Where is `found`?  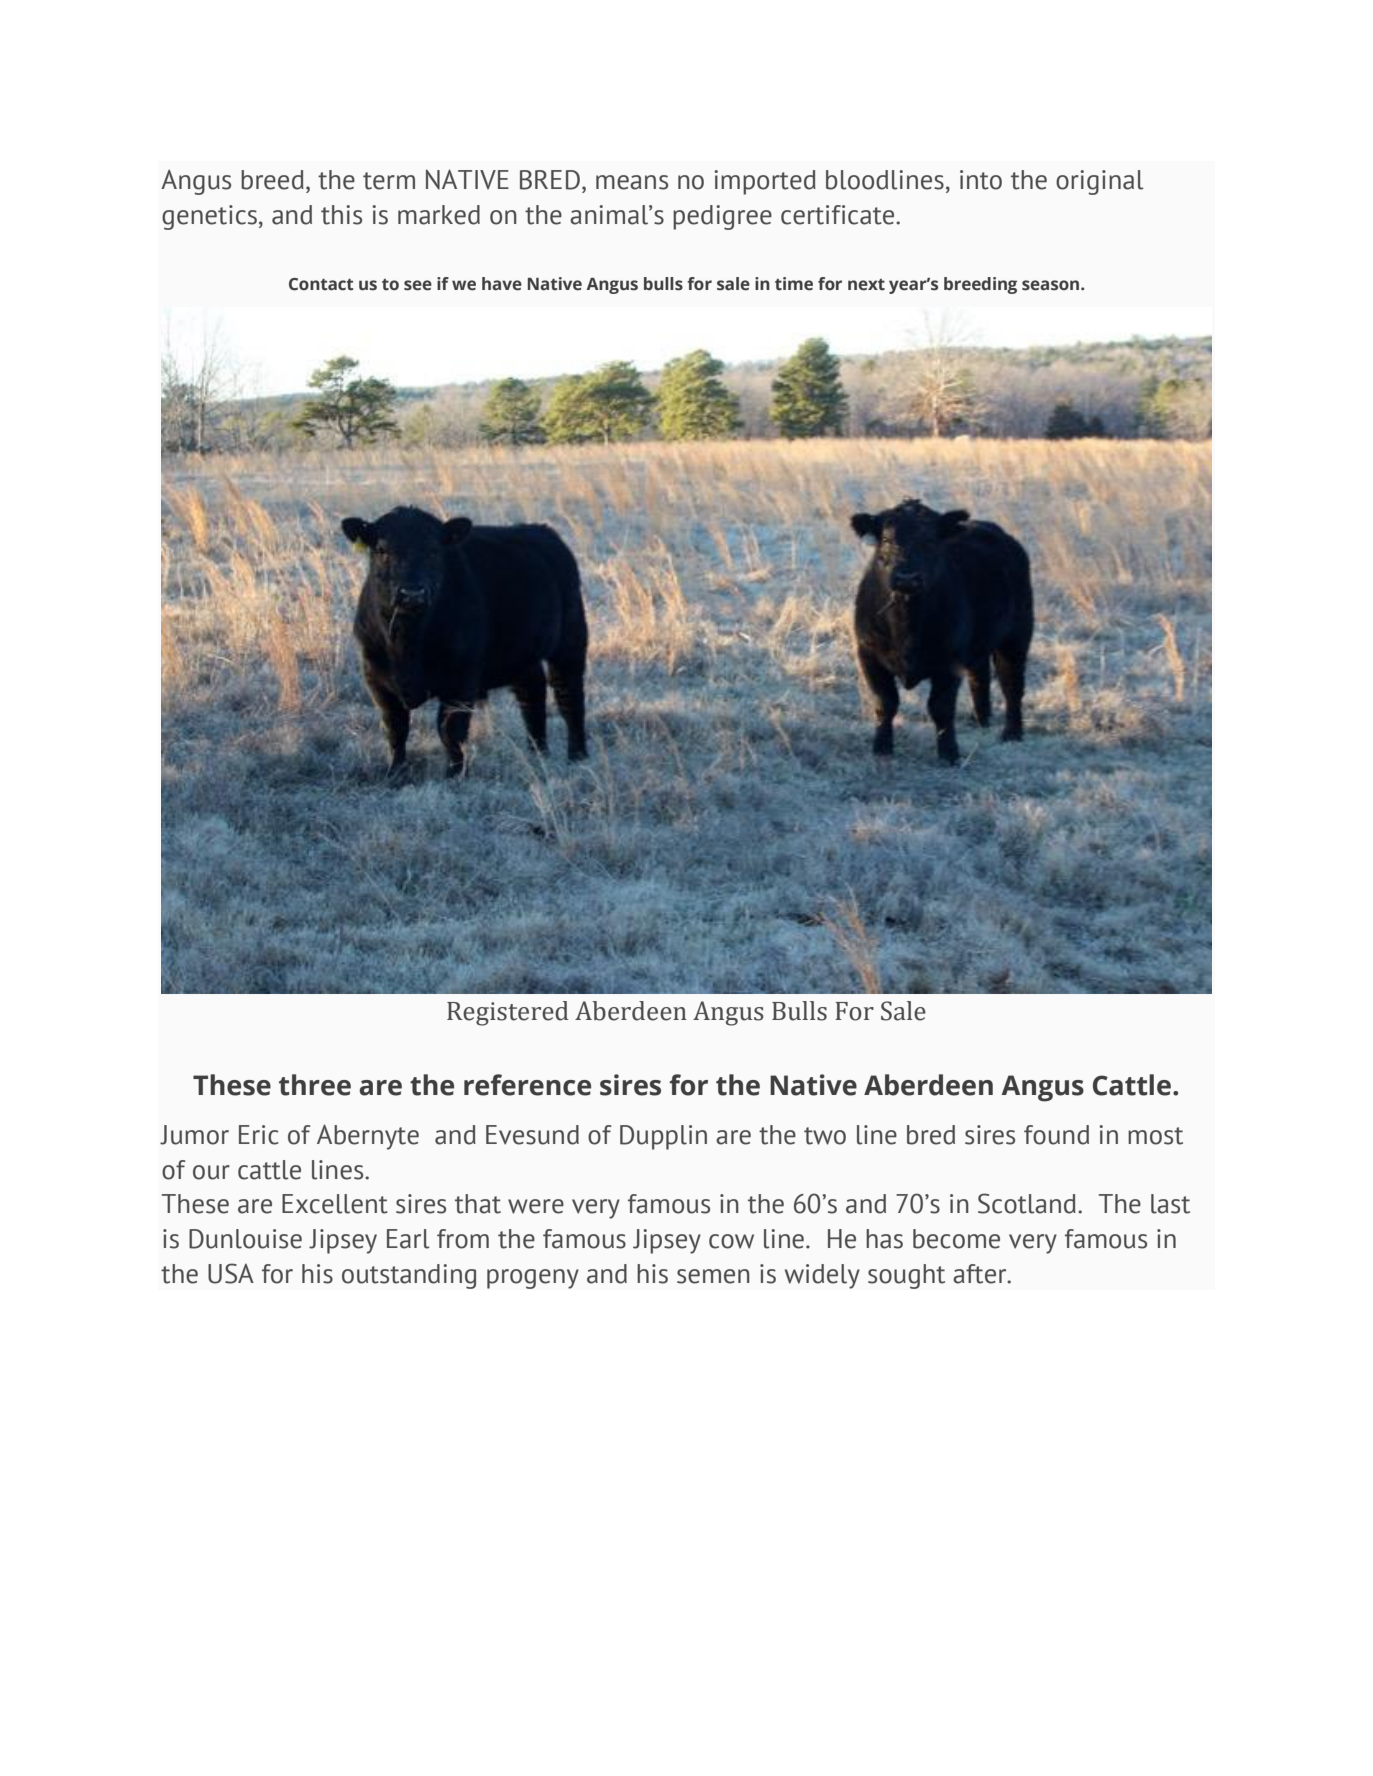 found is located at coordinates (1056, 1135).
